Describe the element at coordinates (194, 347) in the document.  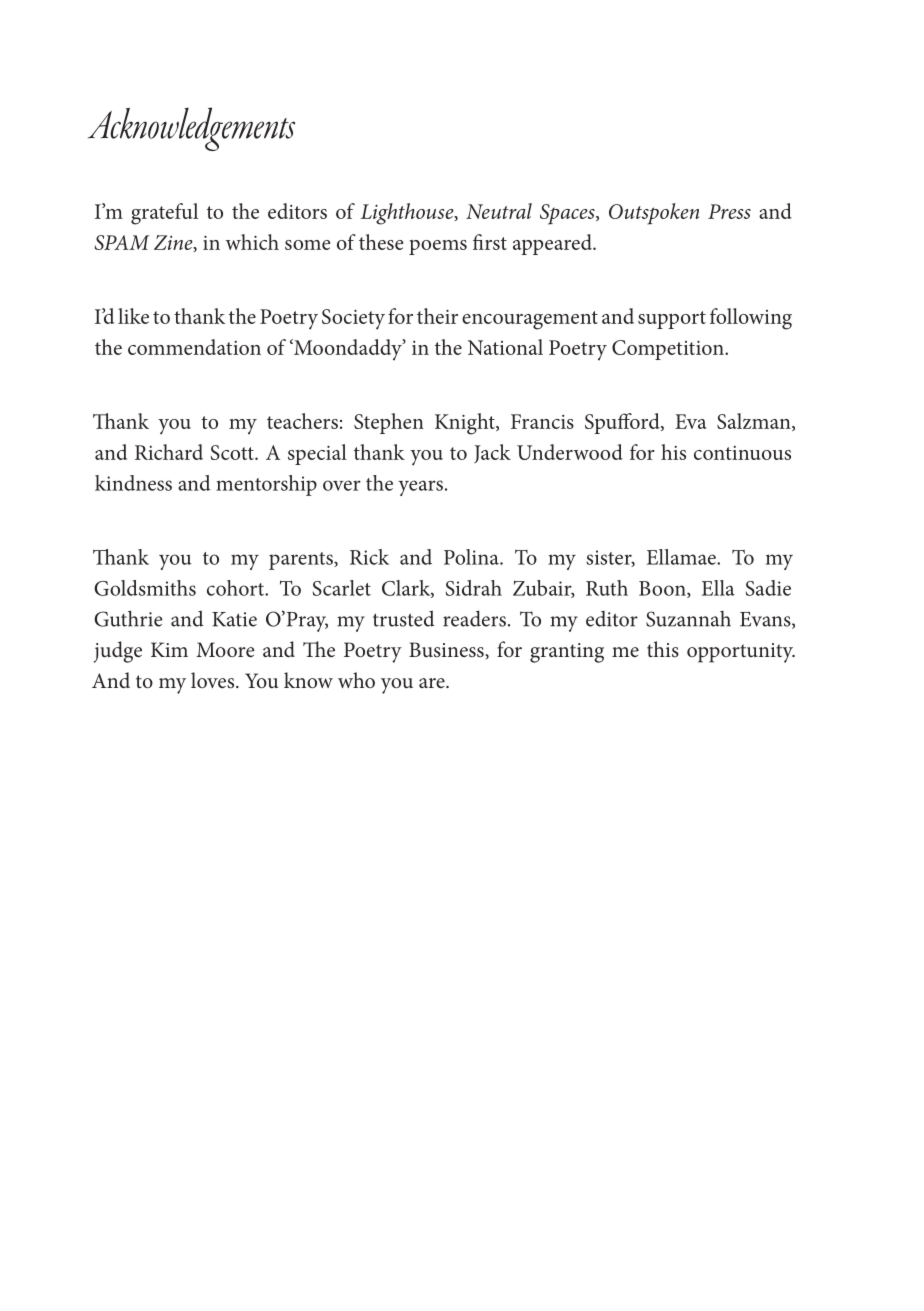
I see `commendation` at that location.
